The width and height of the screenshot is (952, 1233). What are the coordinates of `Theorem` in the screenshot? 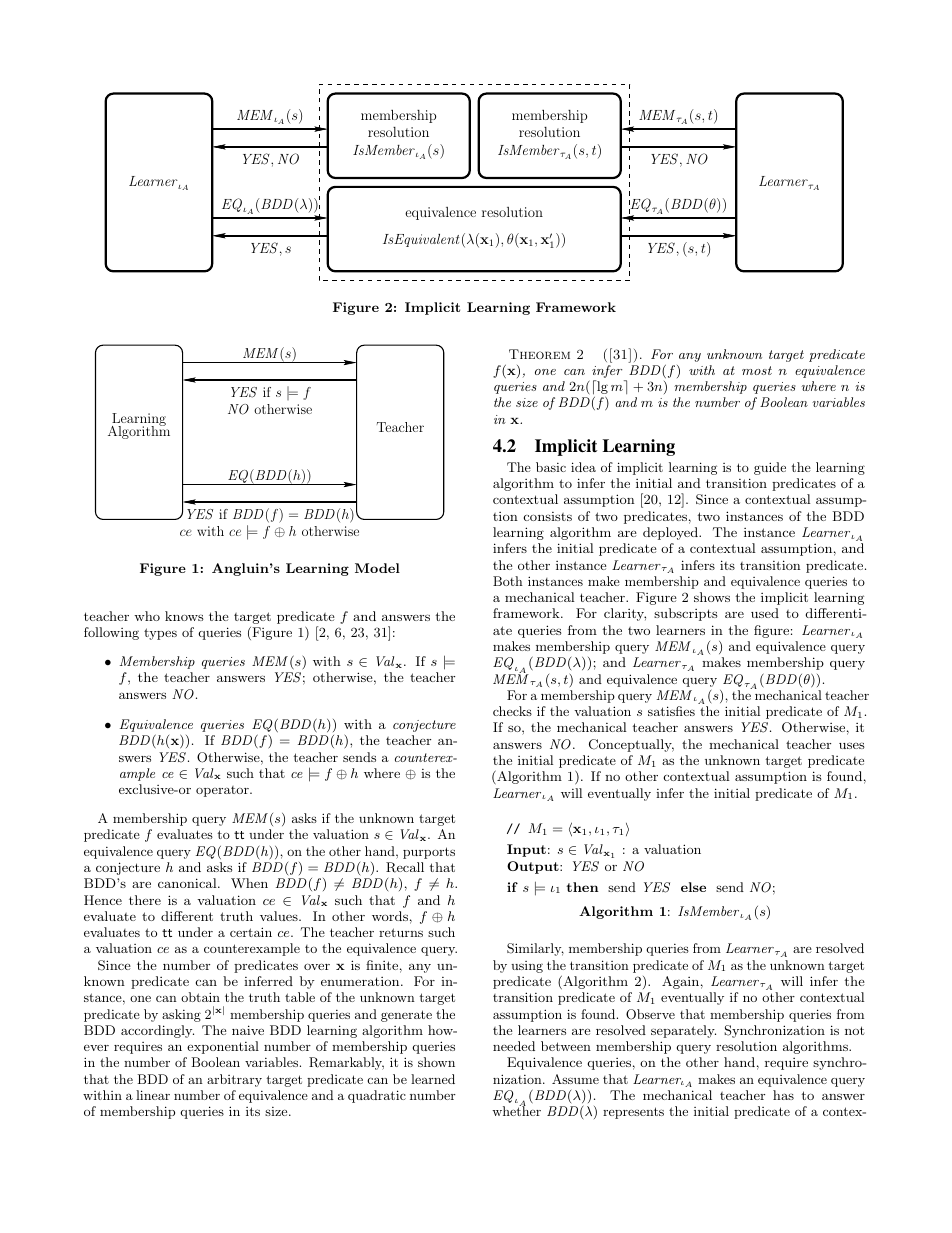 It's located at (539, 354).
